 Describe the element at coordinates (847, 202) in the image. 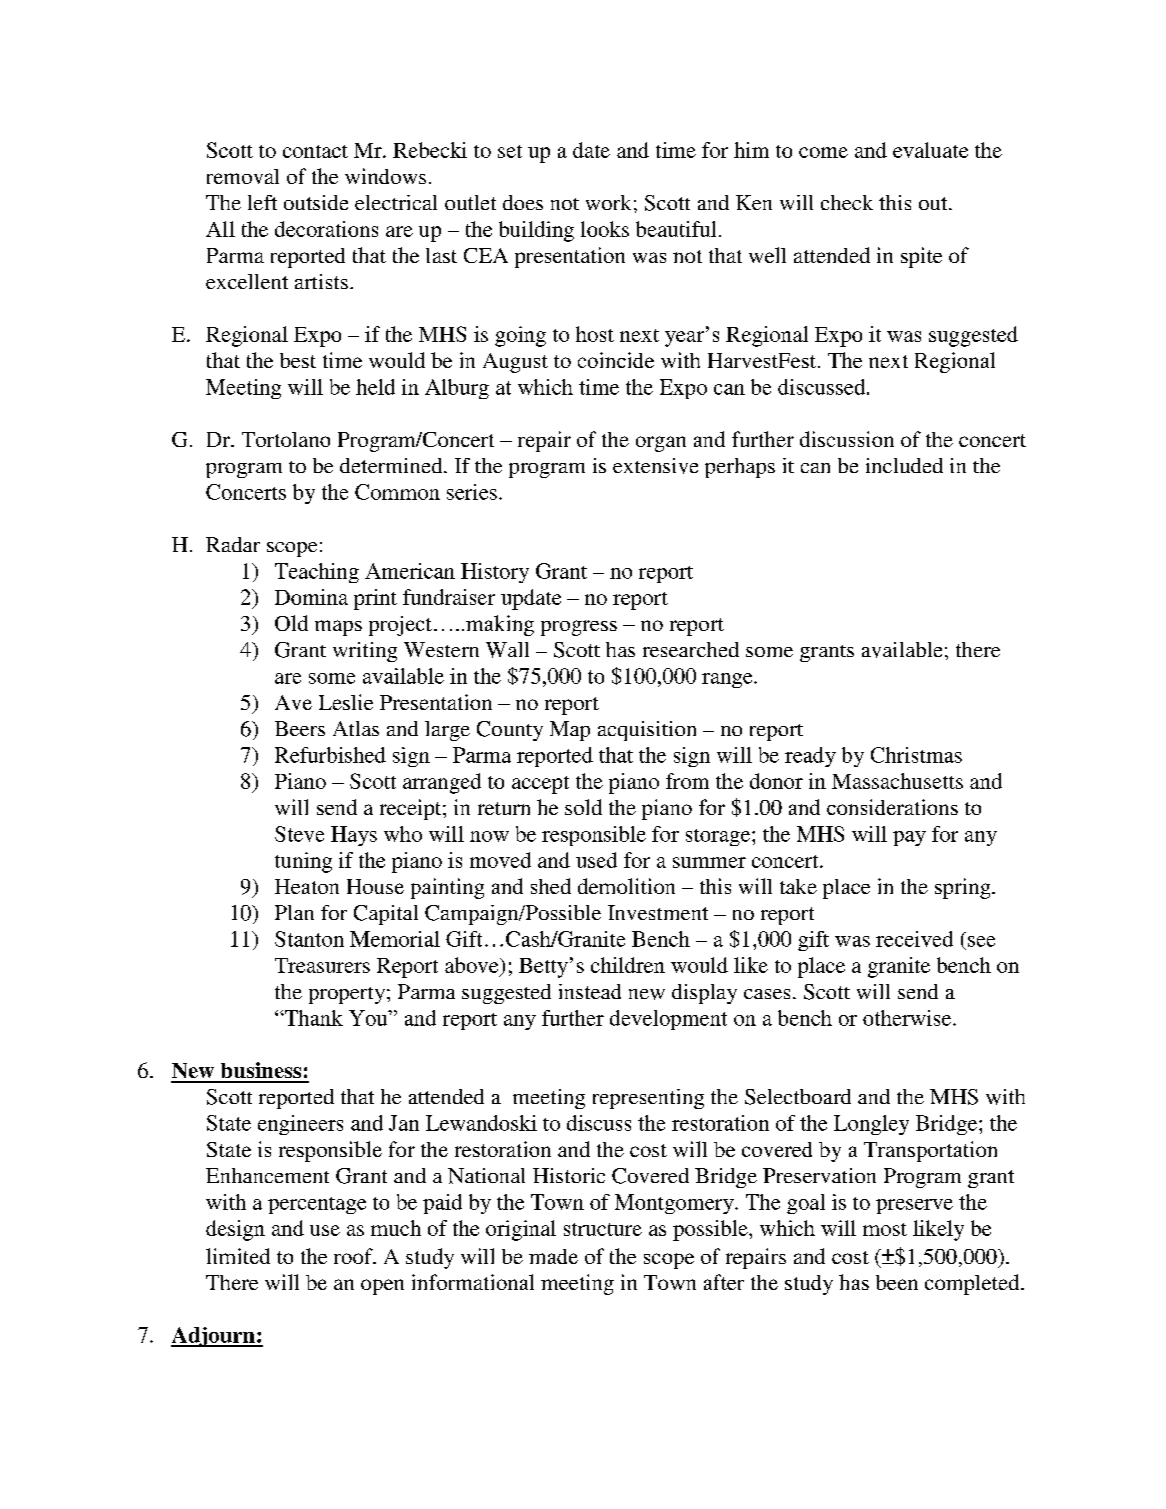

I see `check` at that location.
